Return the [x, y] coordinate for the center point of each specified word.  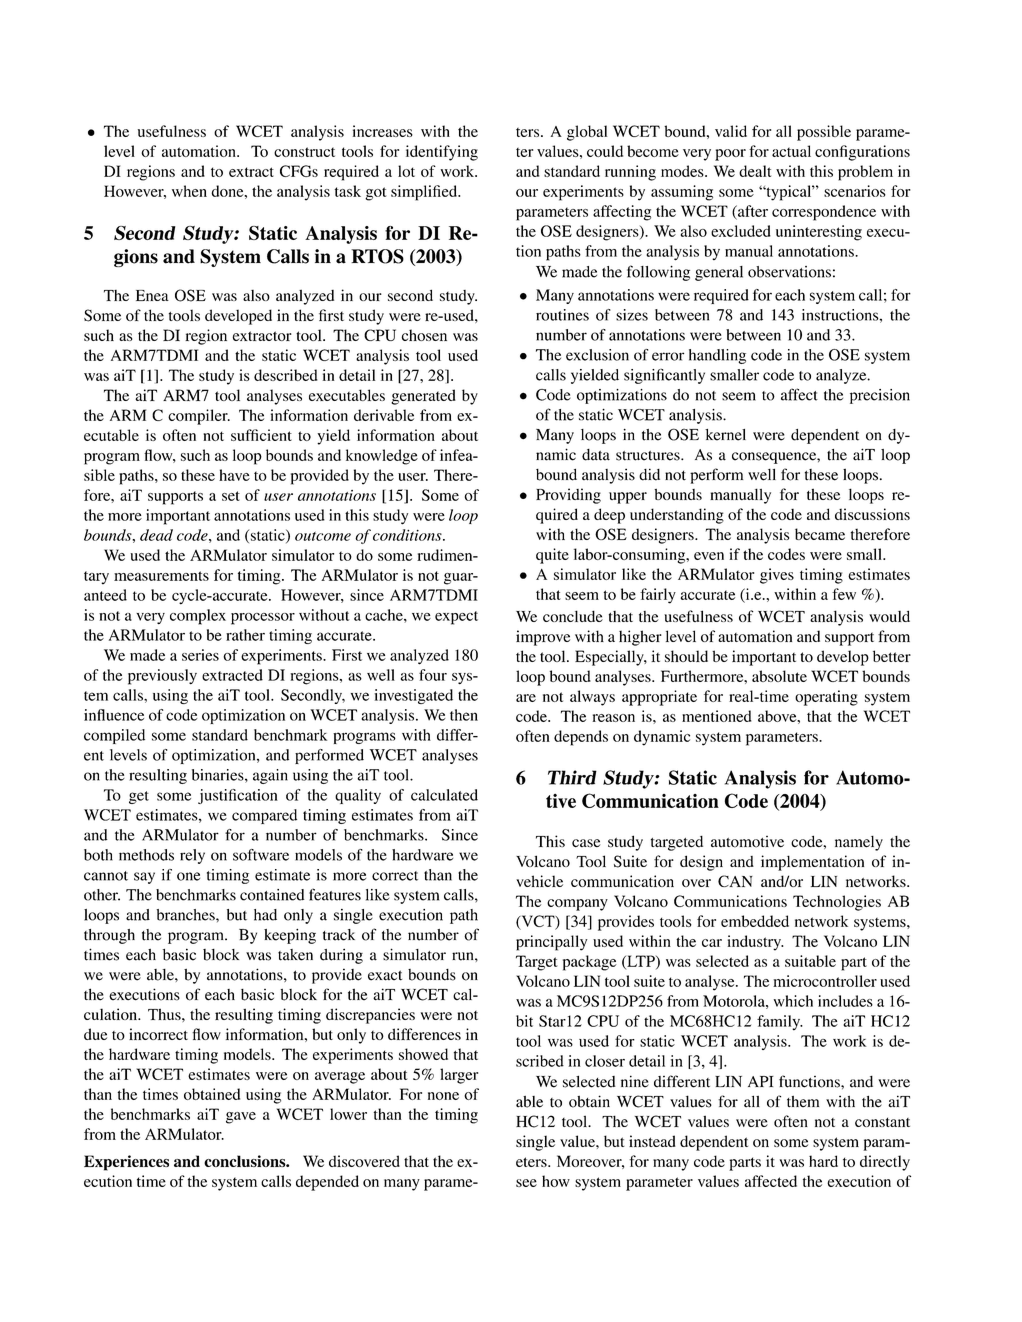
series [200, 655]
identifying [442, 153]
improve [543, 638]
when [189, 191]
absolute [779, 676]
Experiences [126, 1163]
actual [791, 151]
